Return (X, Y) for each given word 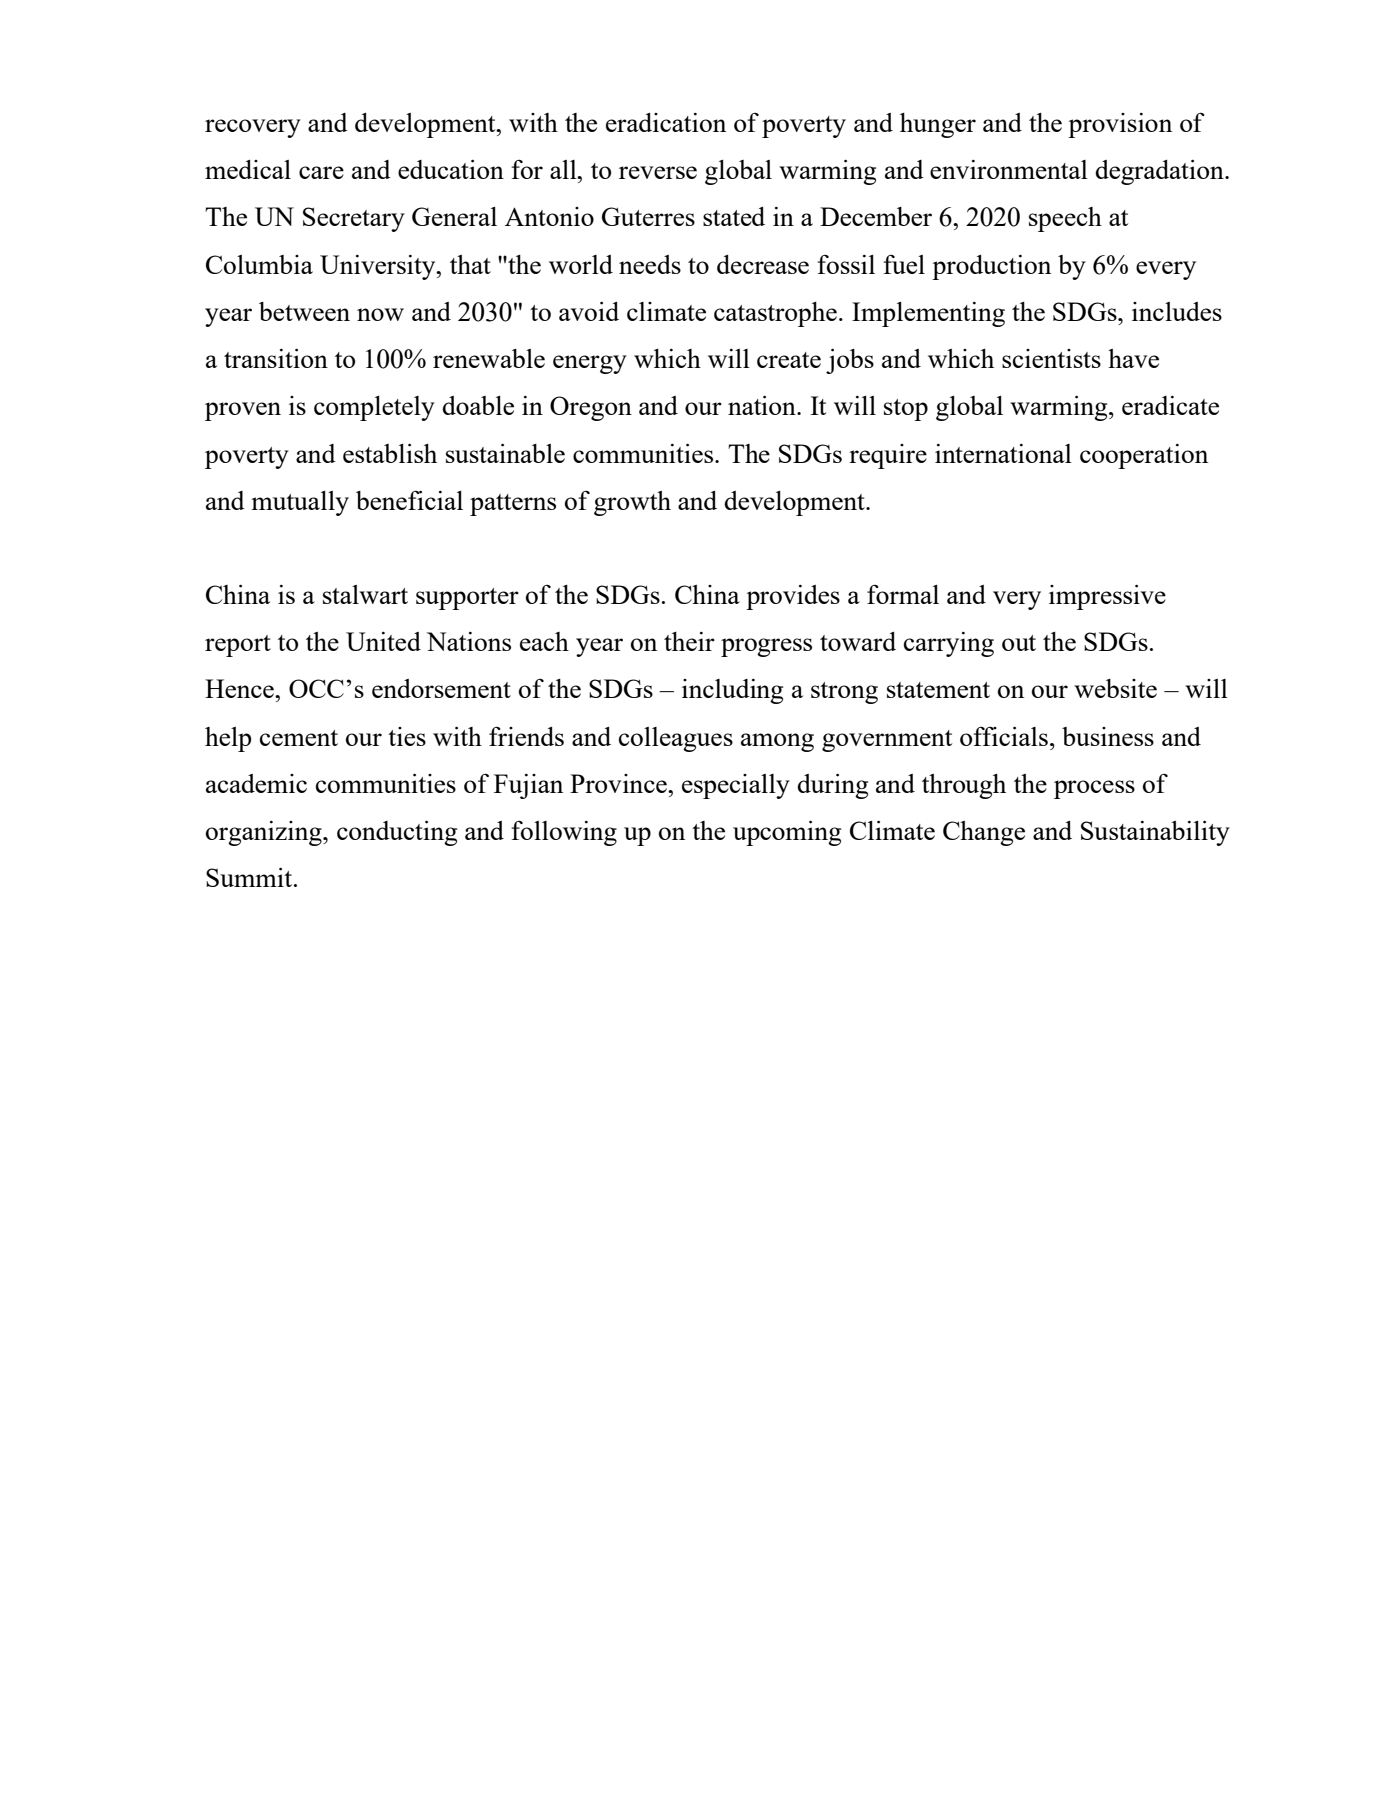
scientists (1051, 358)
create (789, 360)
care (321, 172)
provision (1120, 125)
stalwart (365, 594)
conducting (397, 833)
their (689, 641)
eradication (666, 122)
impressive (1107, 597)
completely (374, 408)
